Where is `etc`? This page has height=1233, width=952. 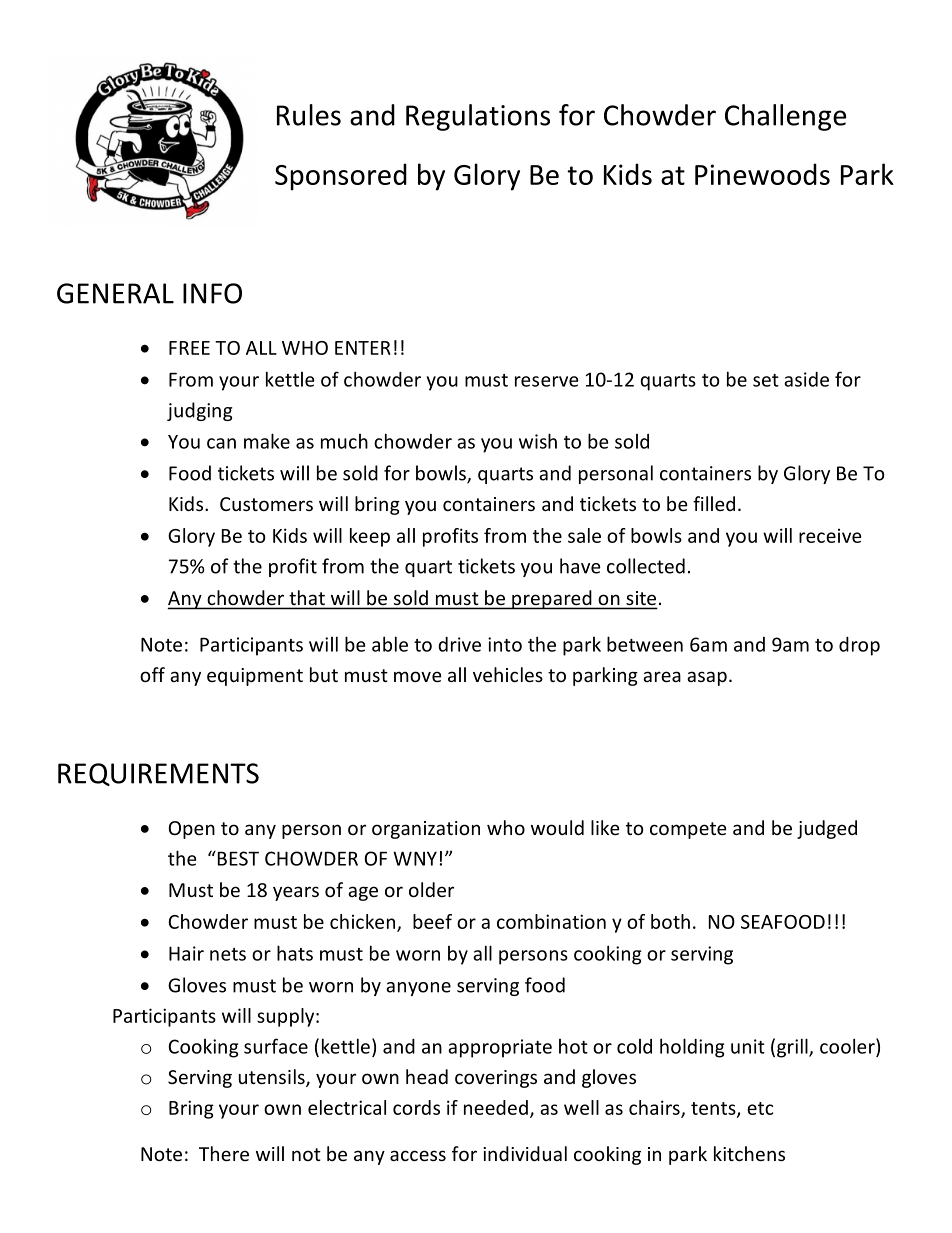 etc is located at coordinates (760, 1108).
